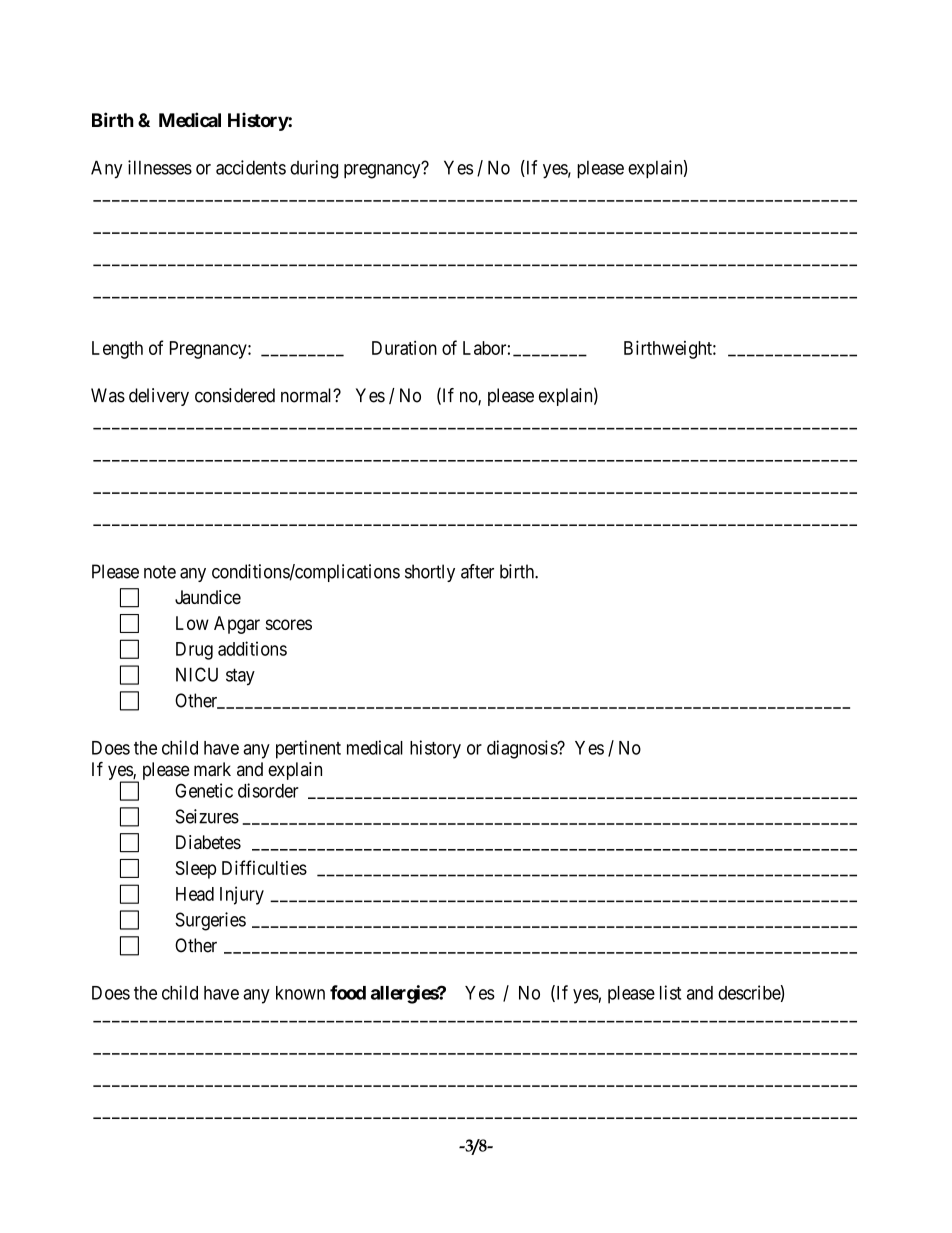 This page has width=952, height=1233. Describe the element at coordinates (477, 571) in the page. I see `after` at that location.
